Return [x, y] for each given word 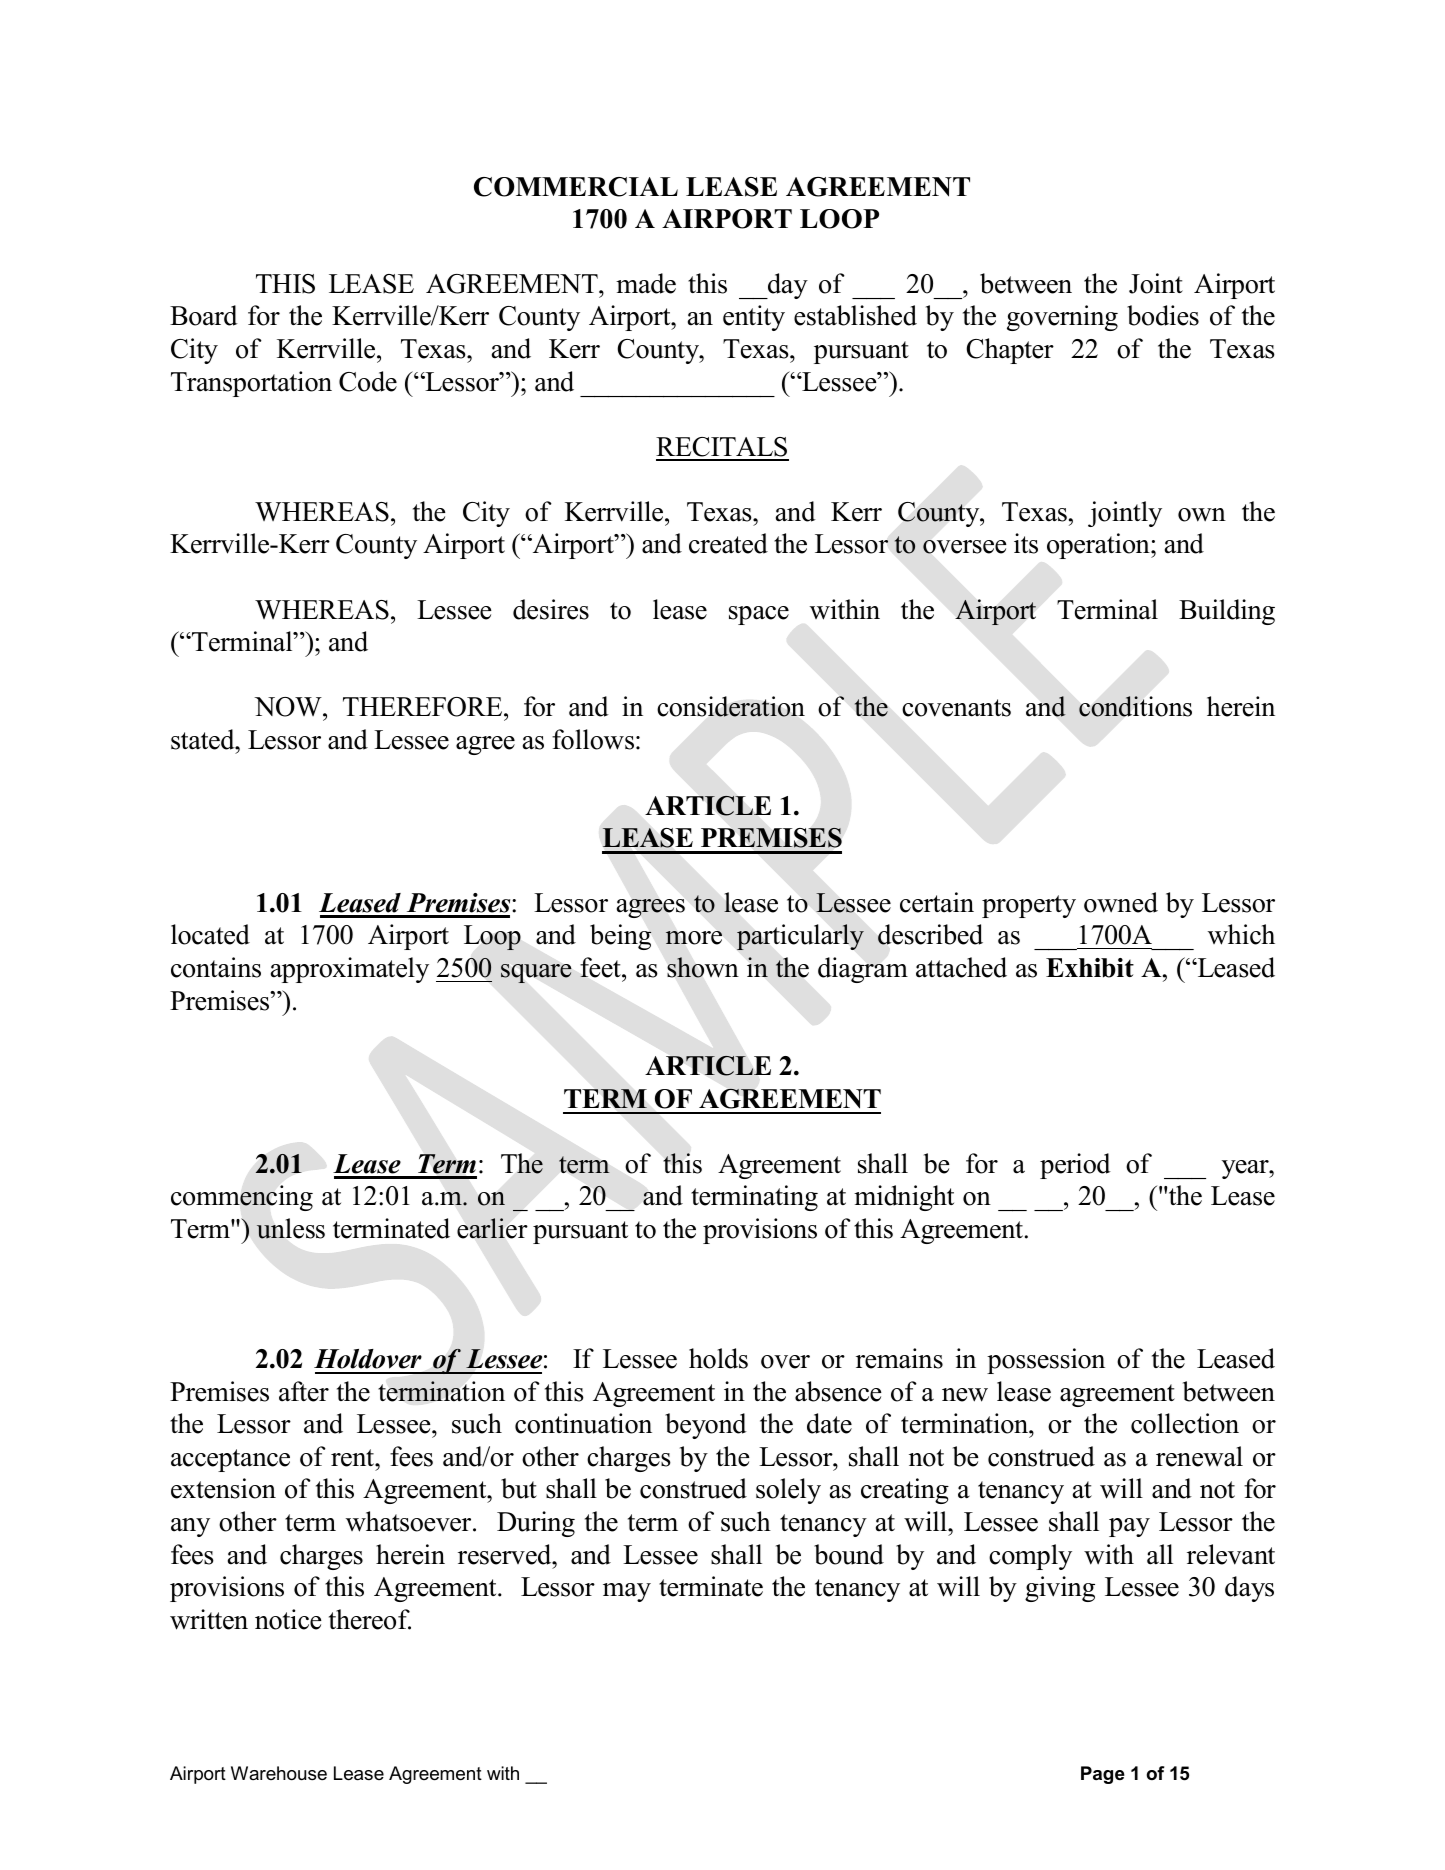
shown [703, 967]
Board [204, 315]
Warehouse [279, 1773]
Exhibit [1090, 968]
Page [1103, 1775]
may [627, 1592]
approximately [350, 970]
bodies [1163, 315]
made [646, 283]
